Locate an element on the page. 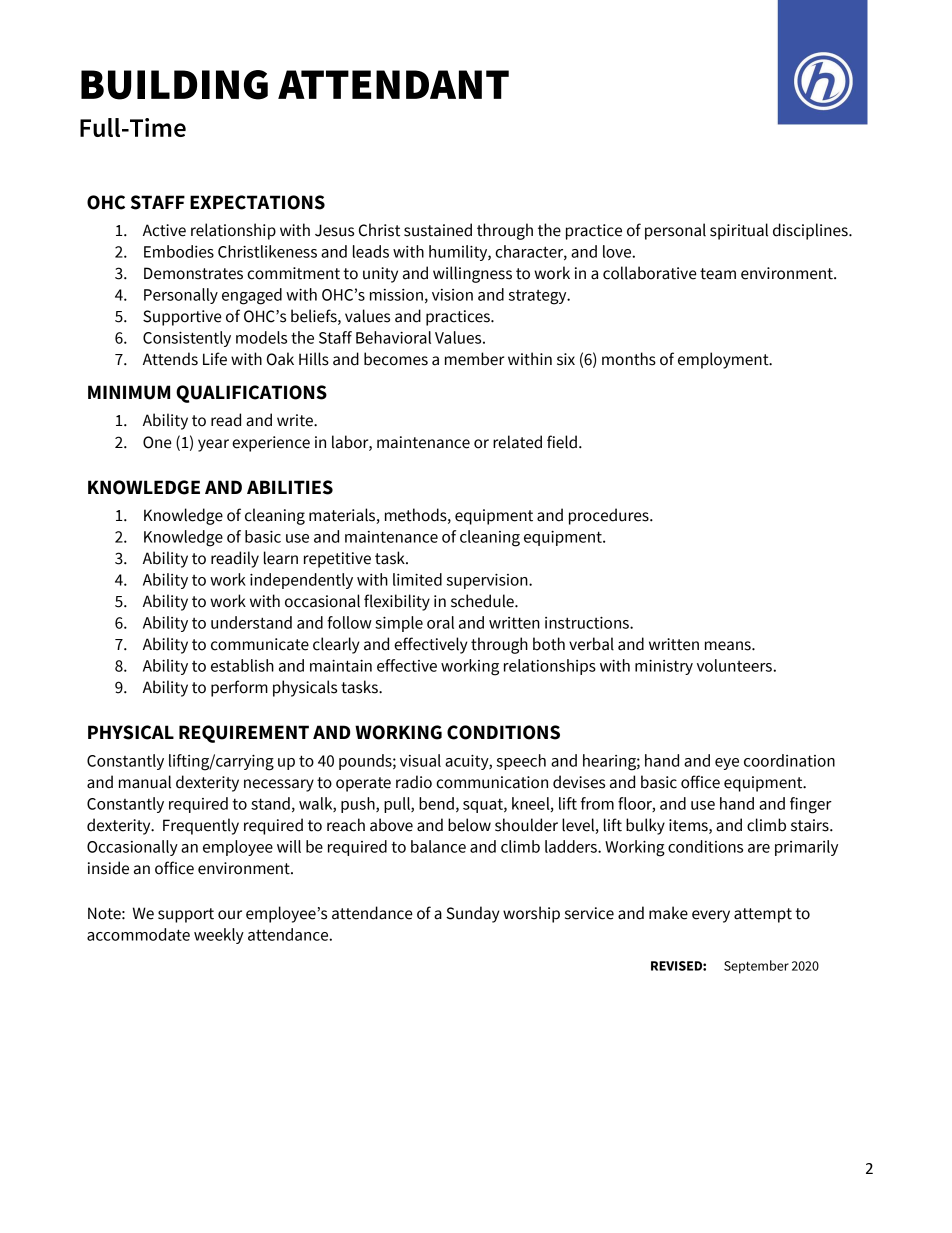  BUILDING is located at coordinates (174, 85).
